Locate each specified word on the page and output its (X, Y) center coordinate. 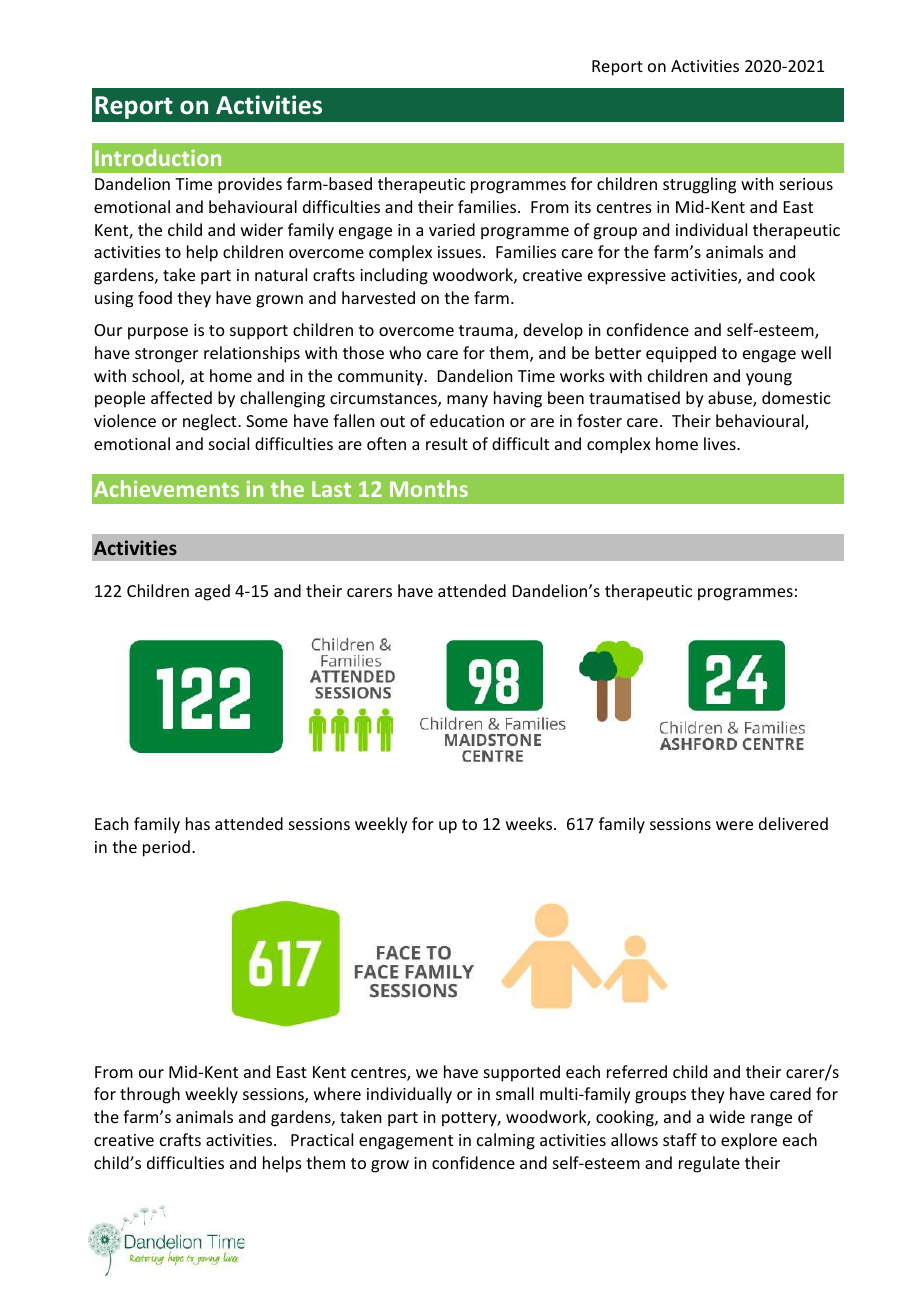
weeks (530, 823)
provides (250, 185)
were (734, 825)
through (150, 1095)
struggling (699, 185)
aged (212, 592)
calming (506, 1141)
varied (452, 229)
